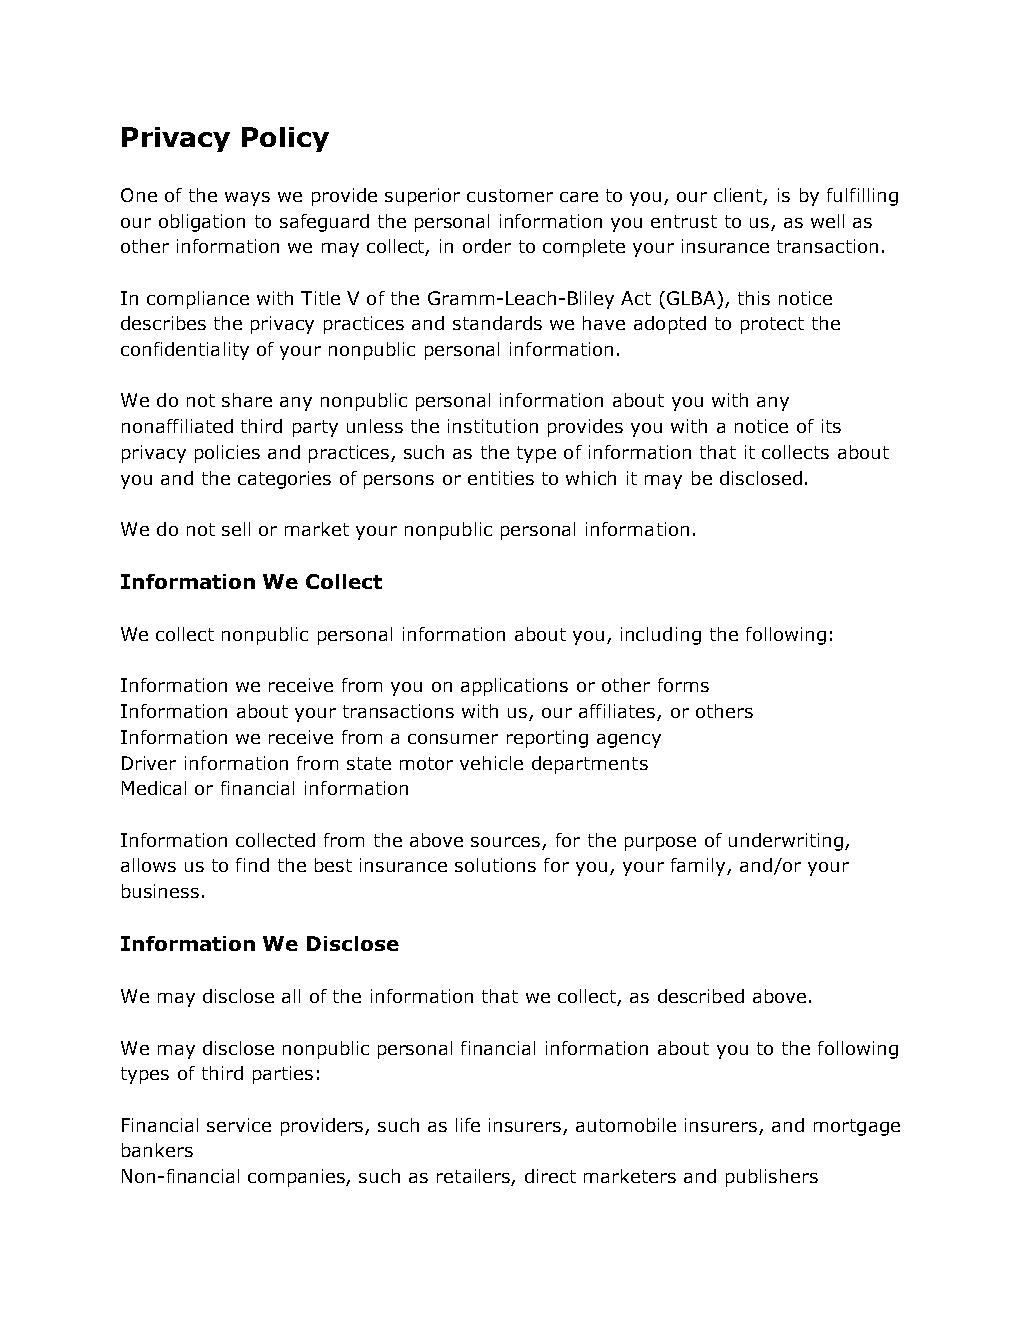 This screenshot has height=1324, width=1023. Describe the element at coordinates (683, 685) in the screenshot. I see `forms` at that location.
